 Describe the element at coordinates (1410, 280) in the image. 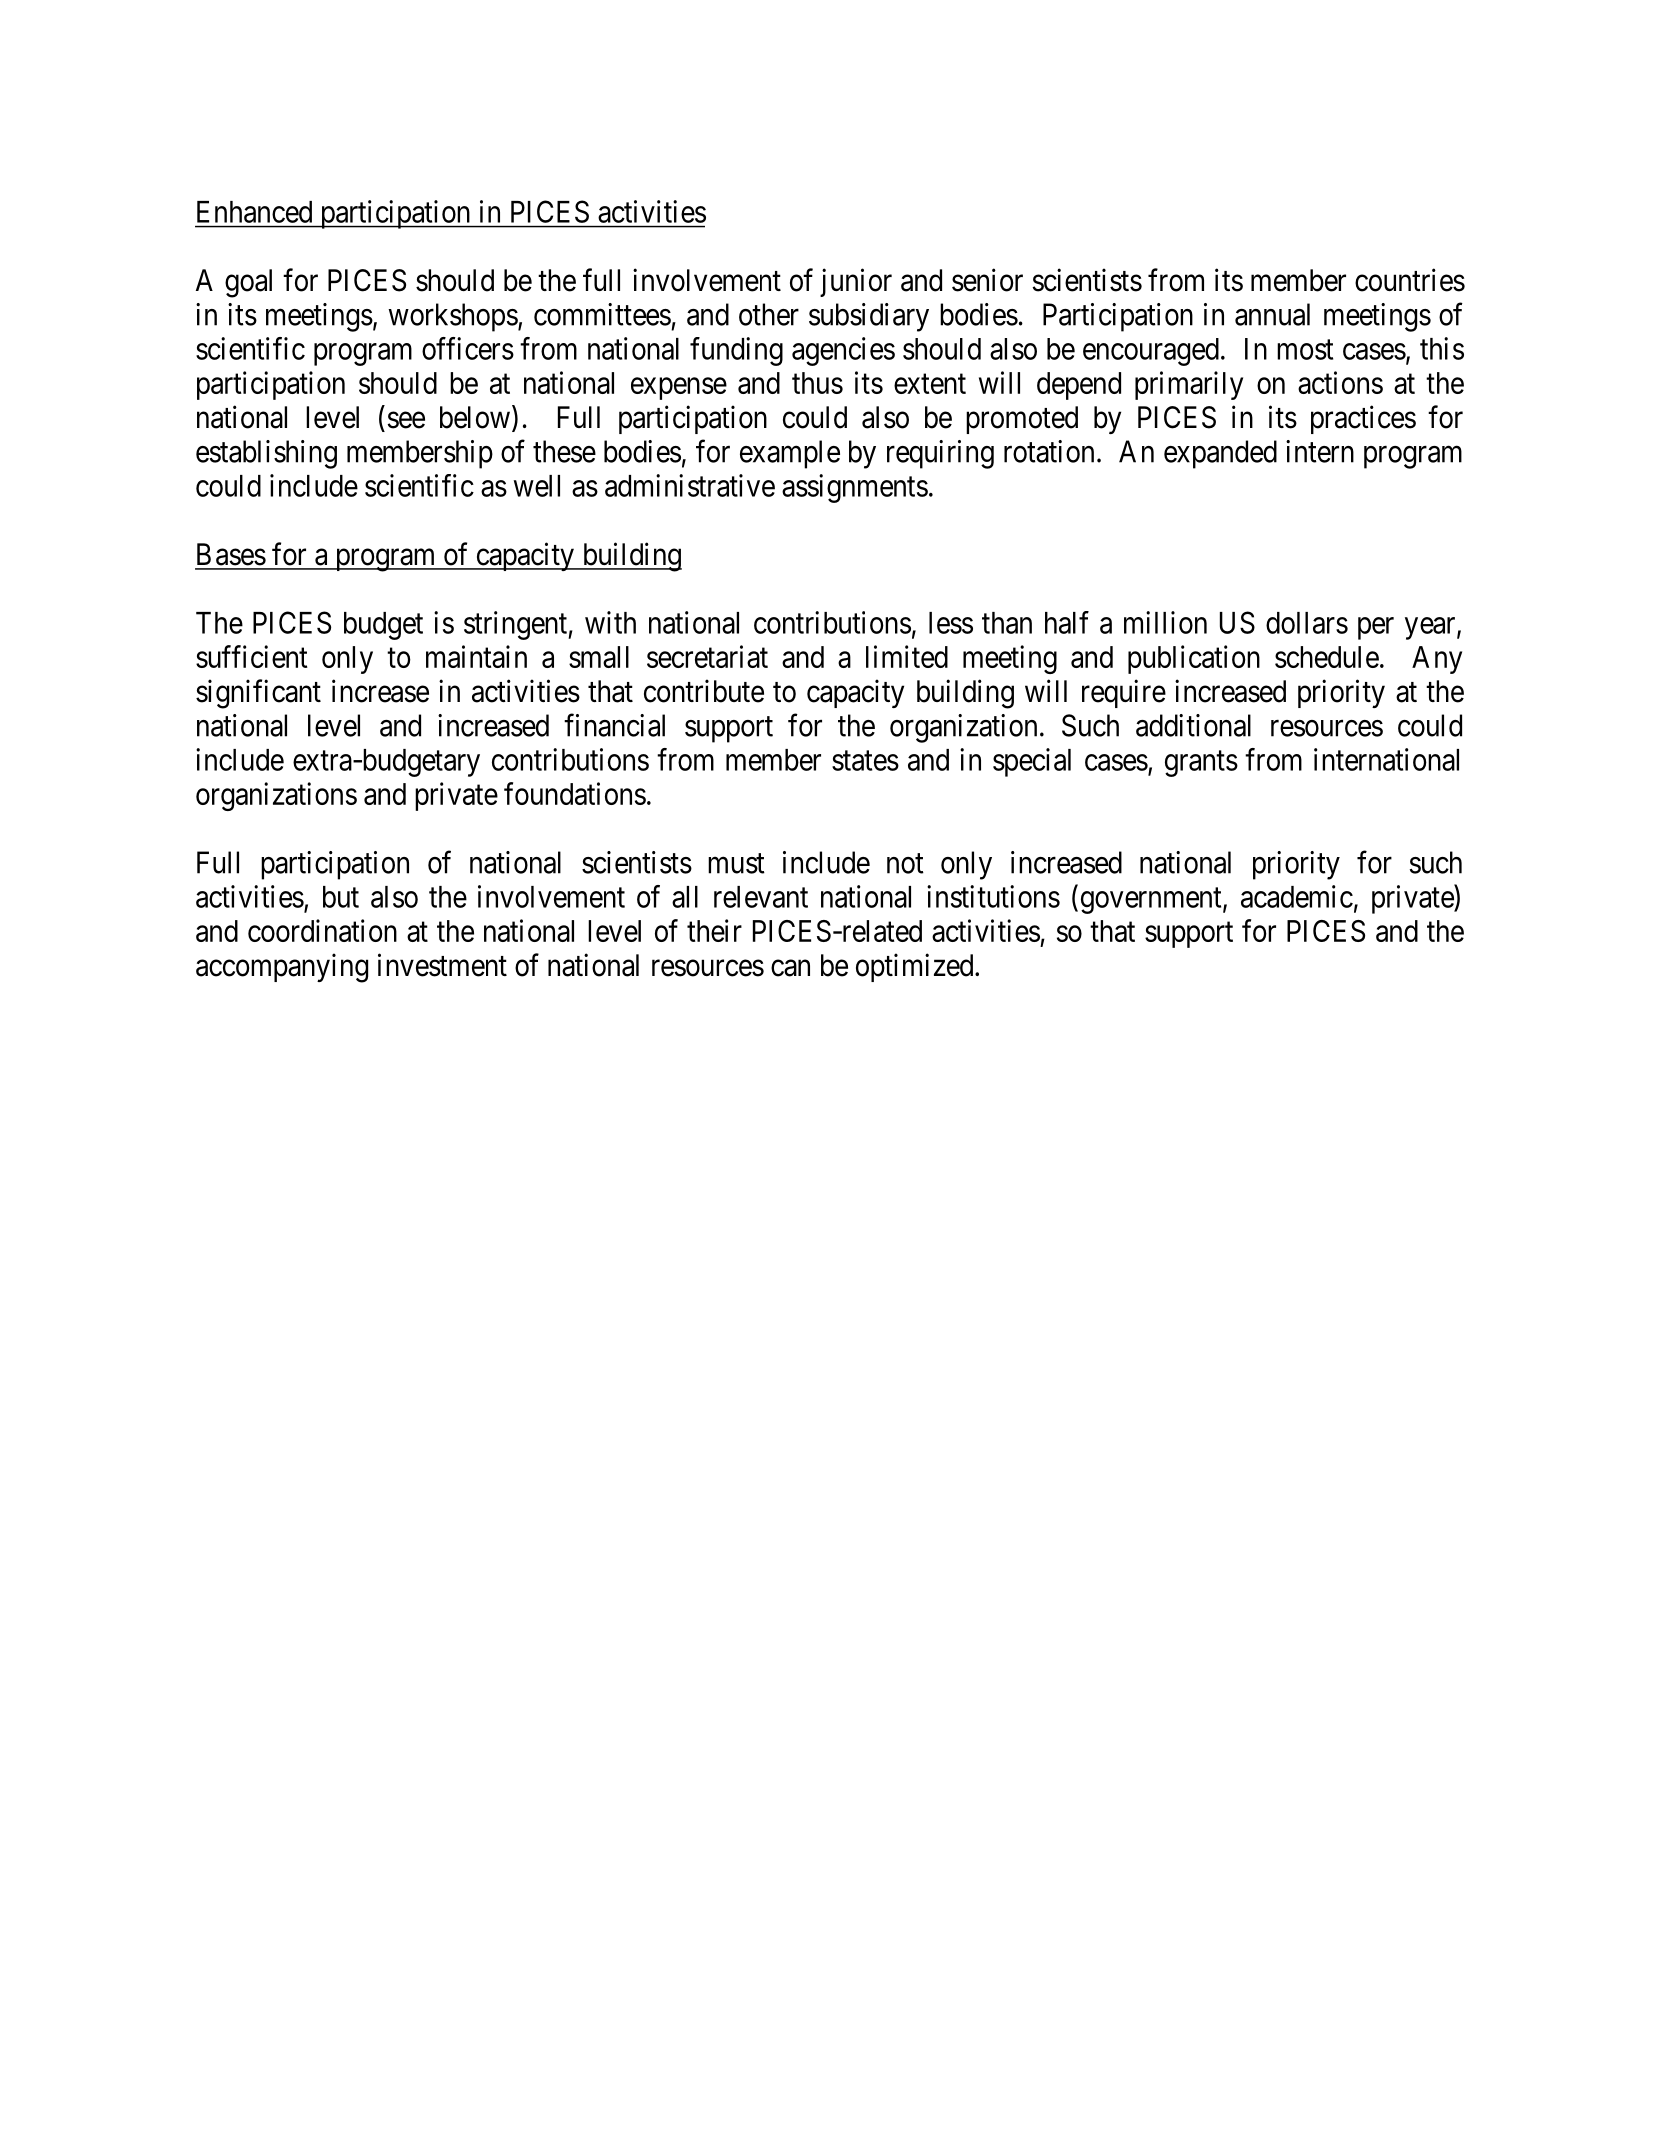

I see `countries` at that location.
